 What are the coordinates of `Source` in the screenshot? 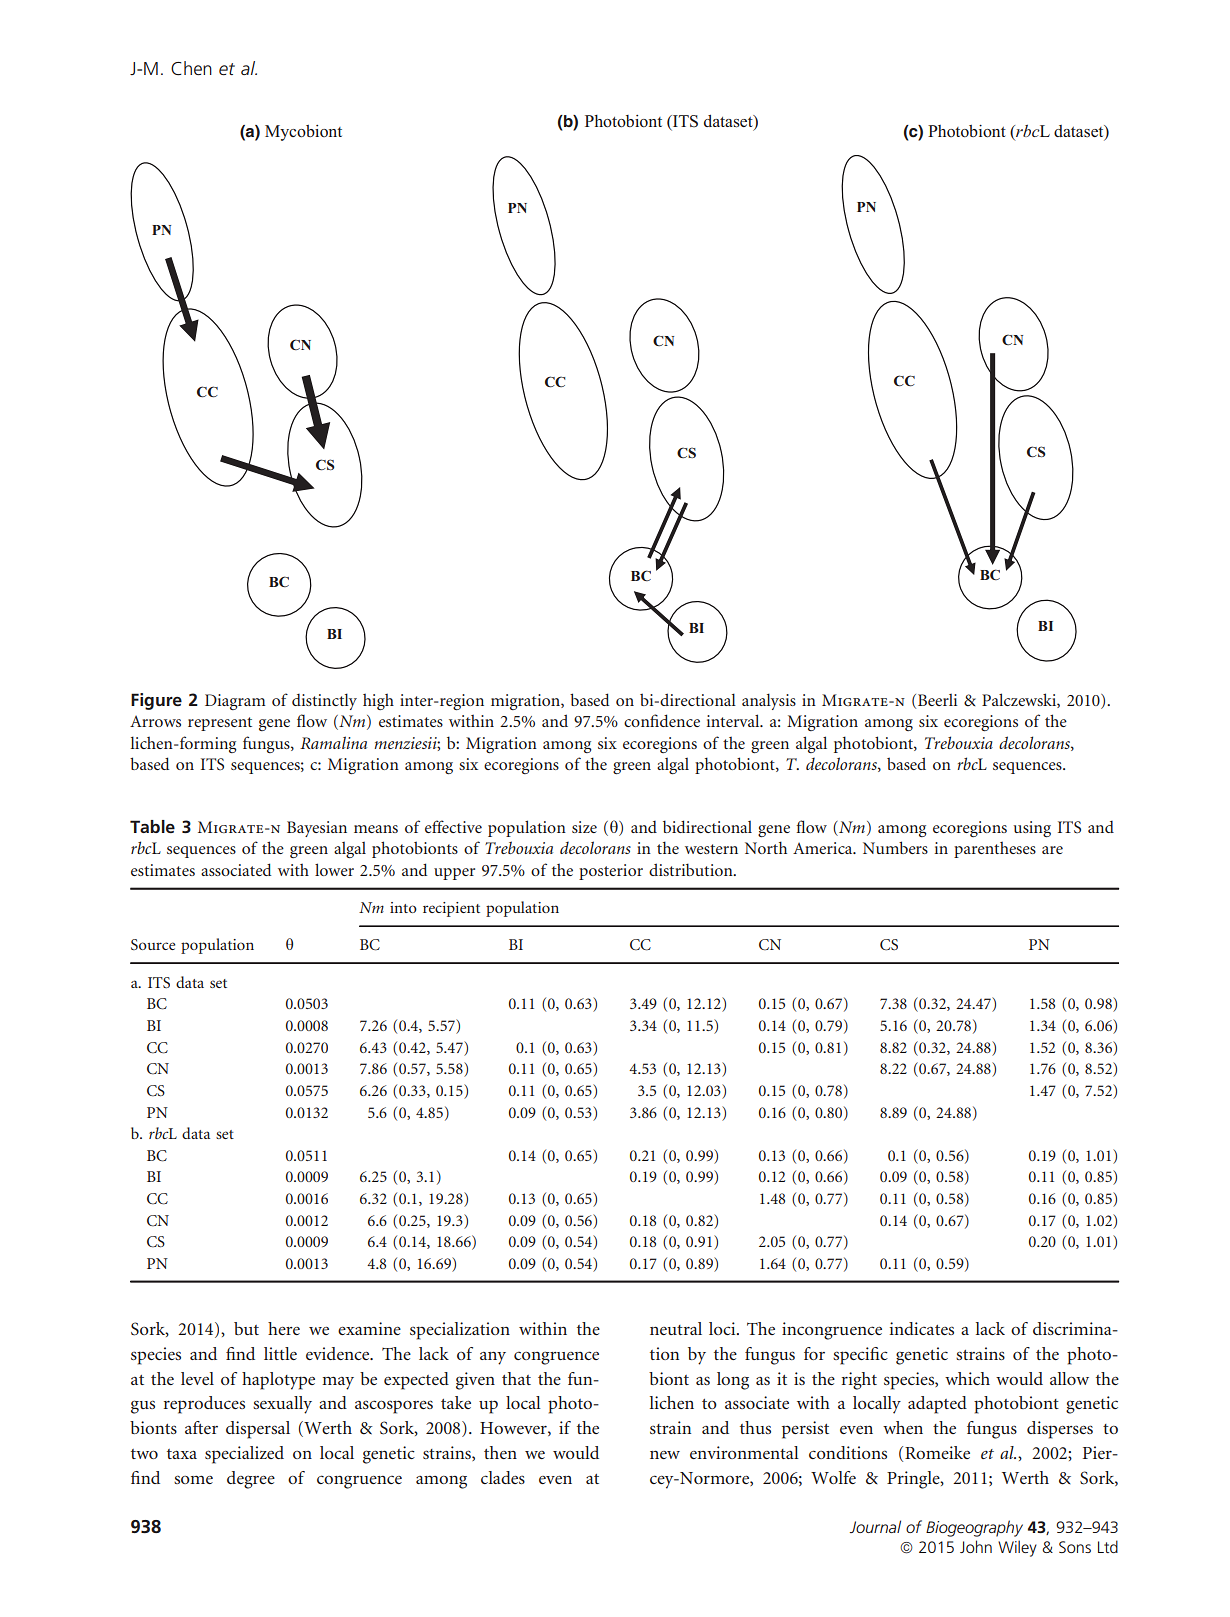 It's located at (153, 944).
